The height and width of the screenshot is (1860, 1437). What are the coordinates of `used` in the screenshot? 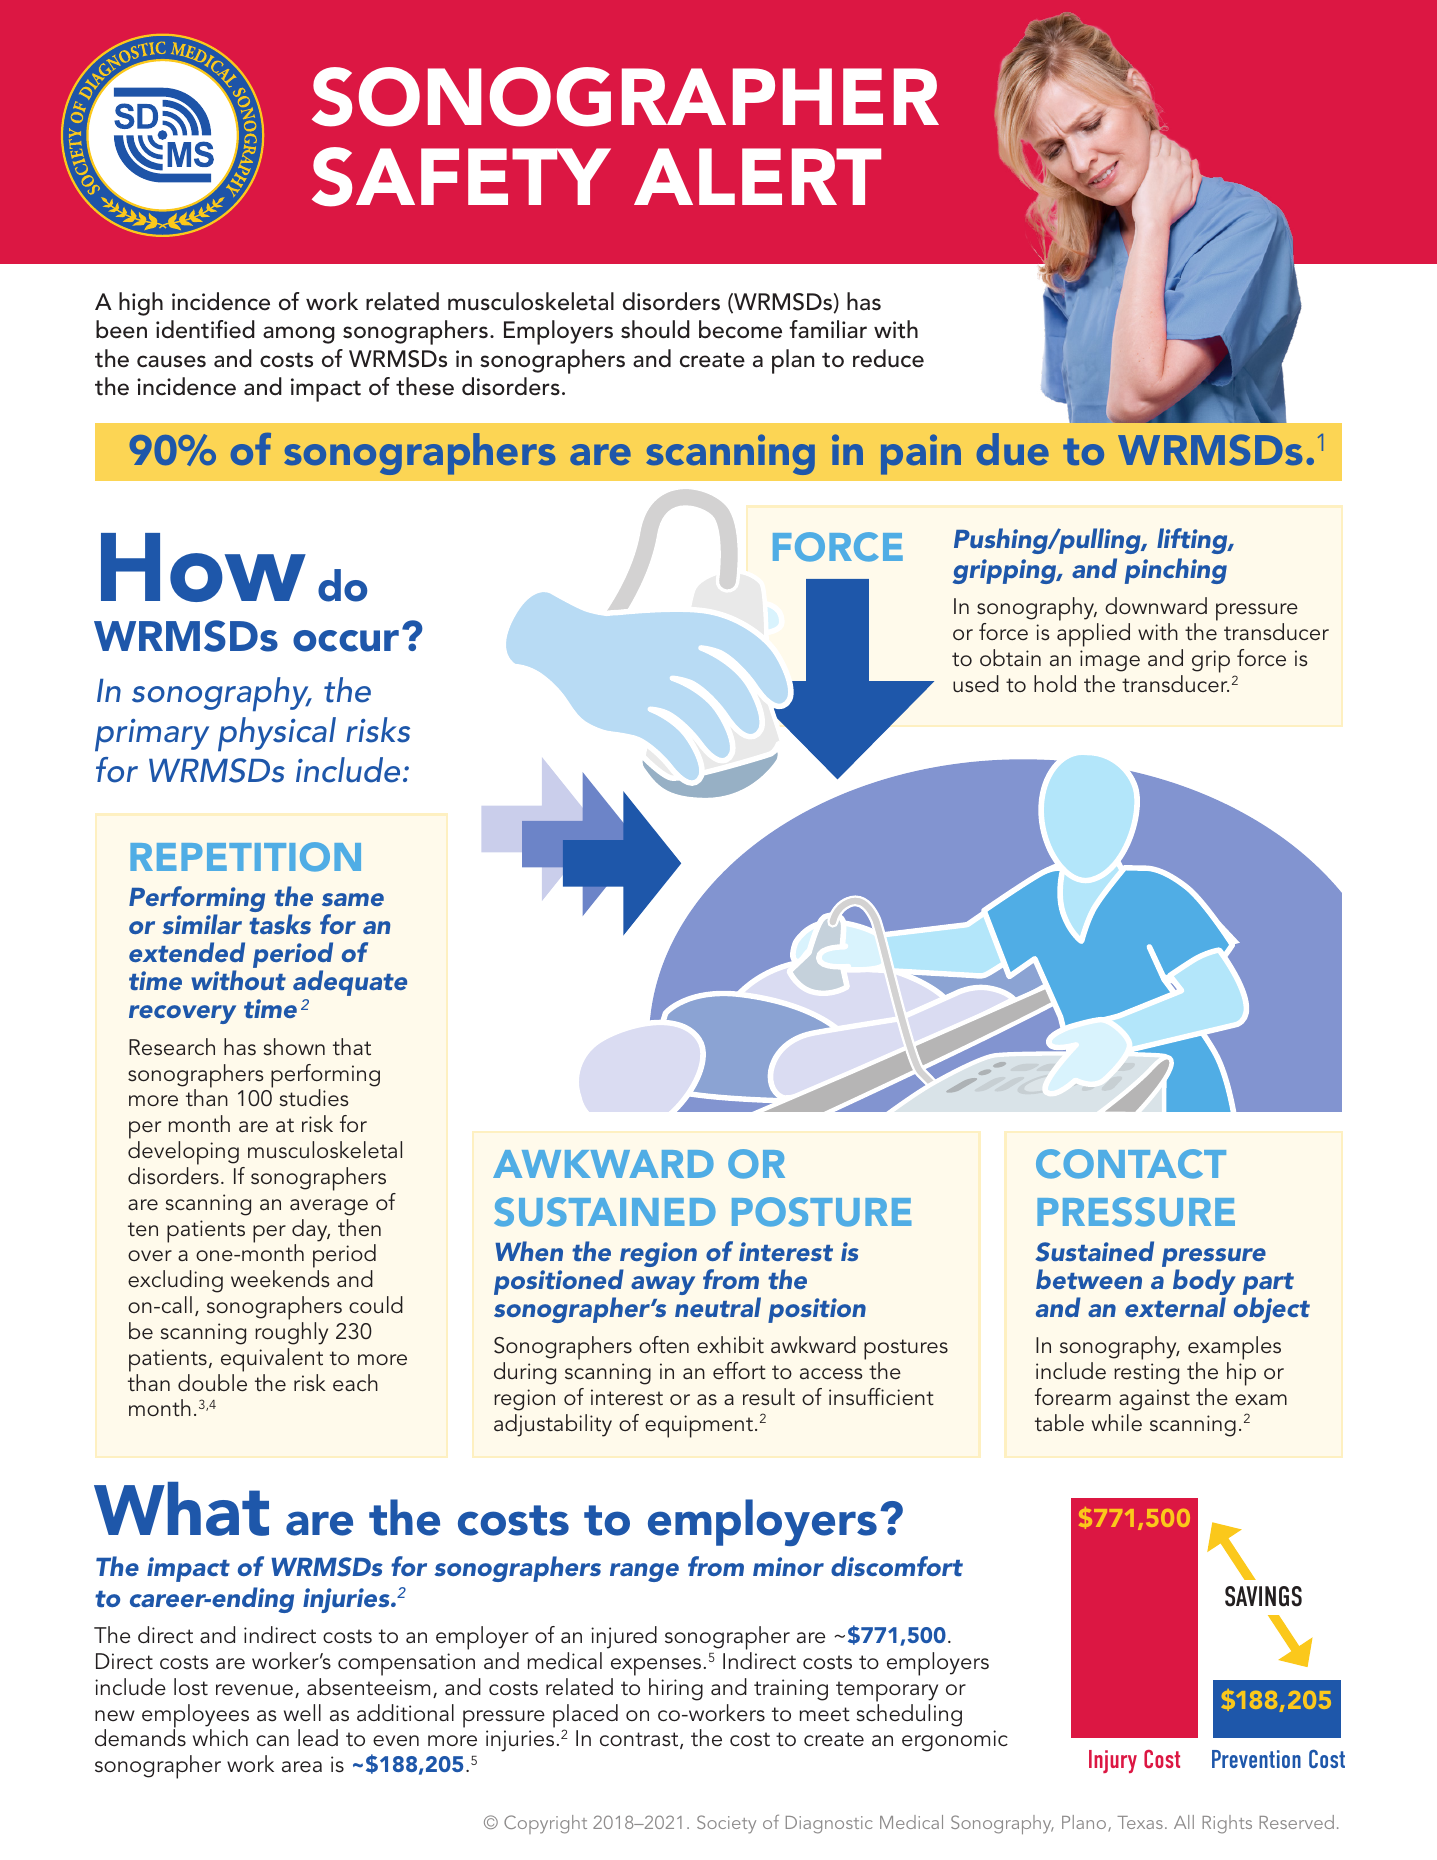 It's located at (976, 684).
